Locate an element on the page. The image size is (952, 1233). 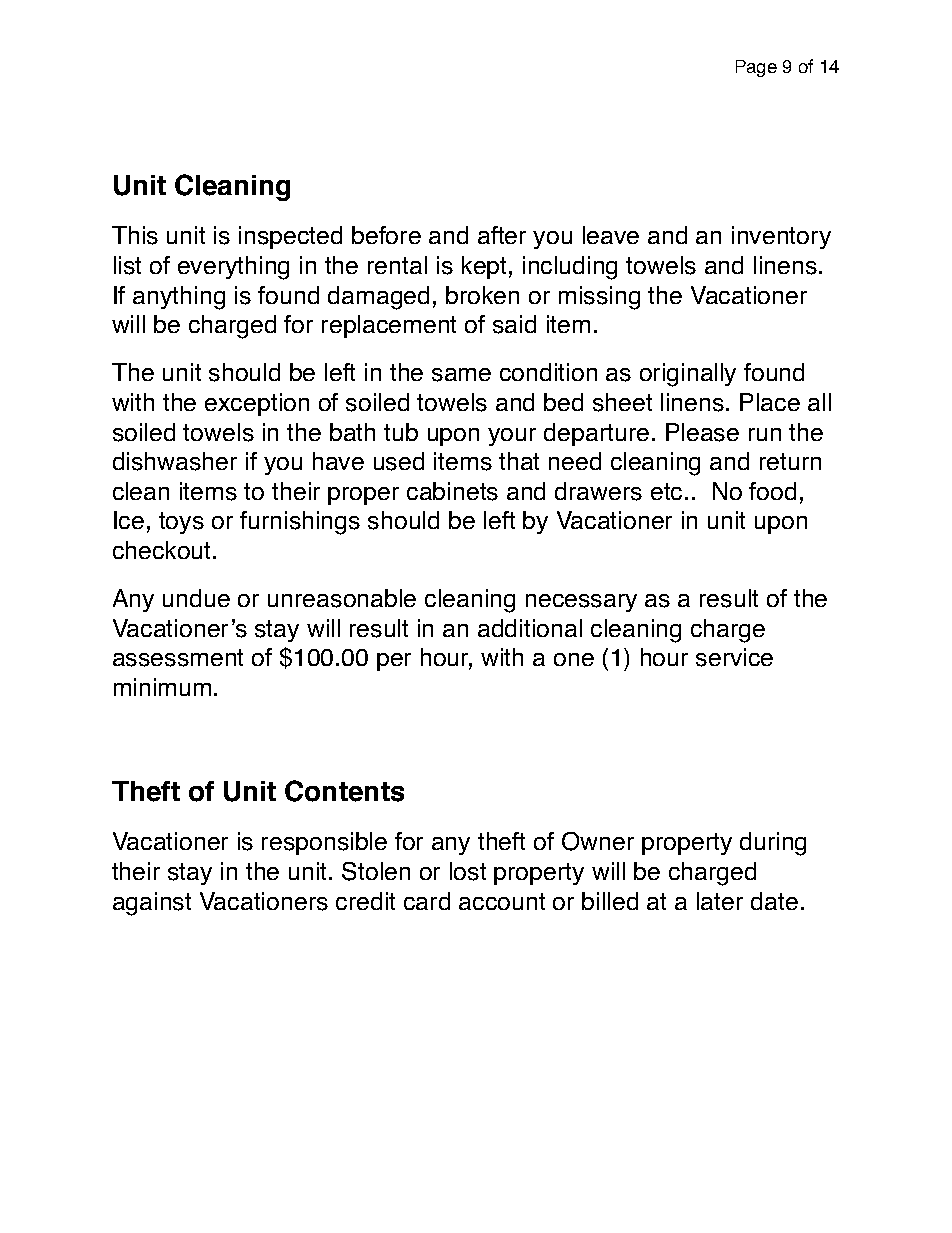
This is located at coordinates (135, 235).
